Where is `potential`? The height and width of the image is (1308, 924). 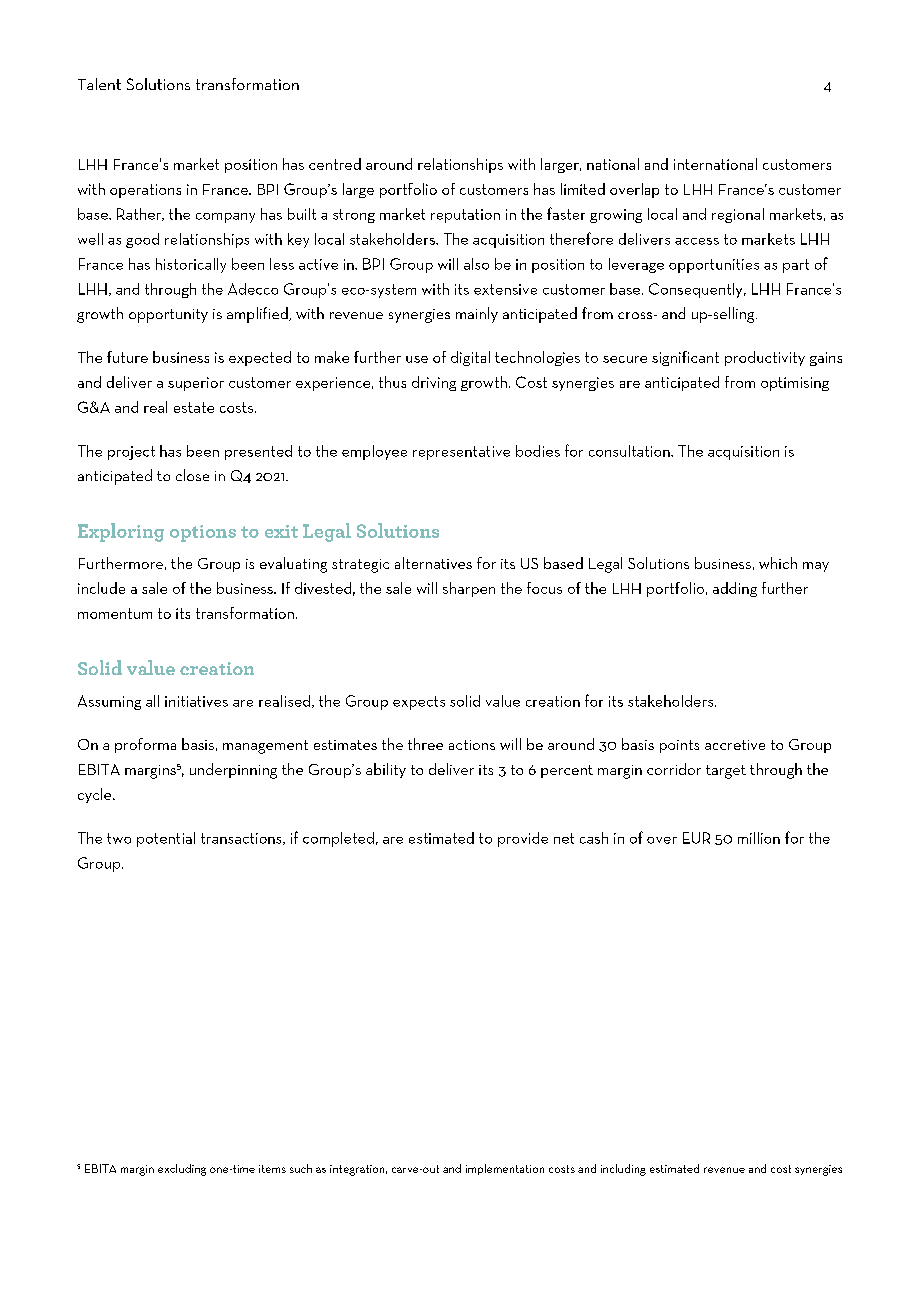 potential is located at coordinates (166, 839).
